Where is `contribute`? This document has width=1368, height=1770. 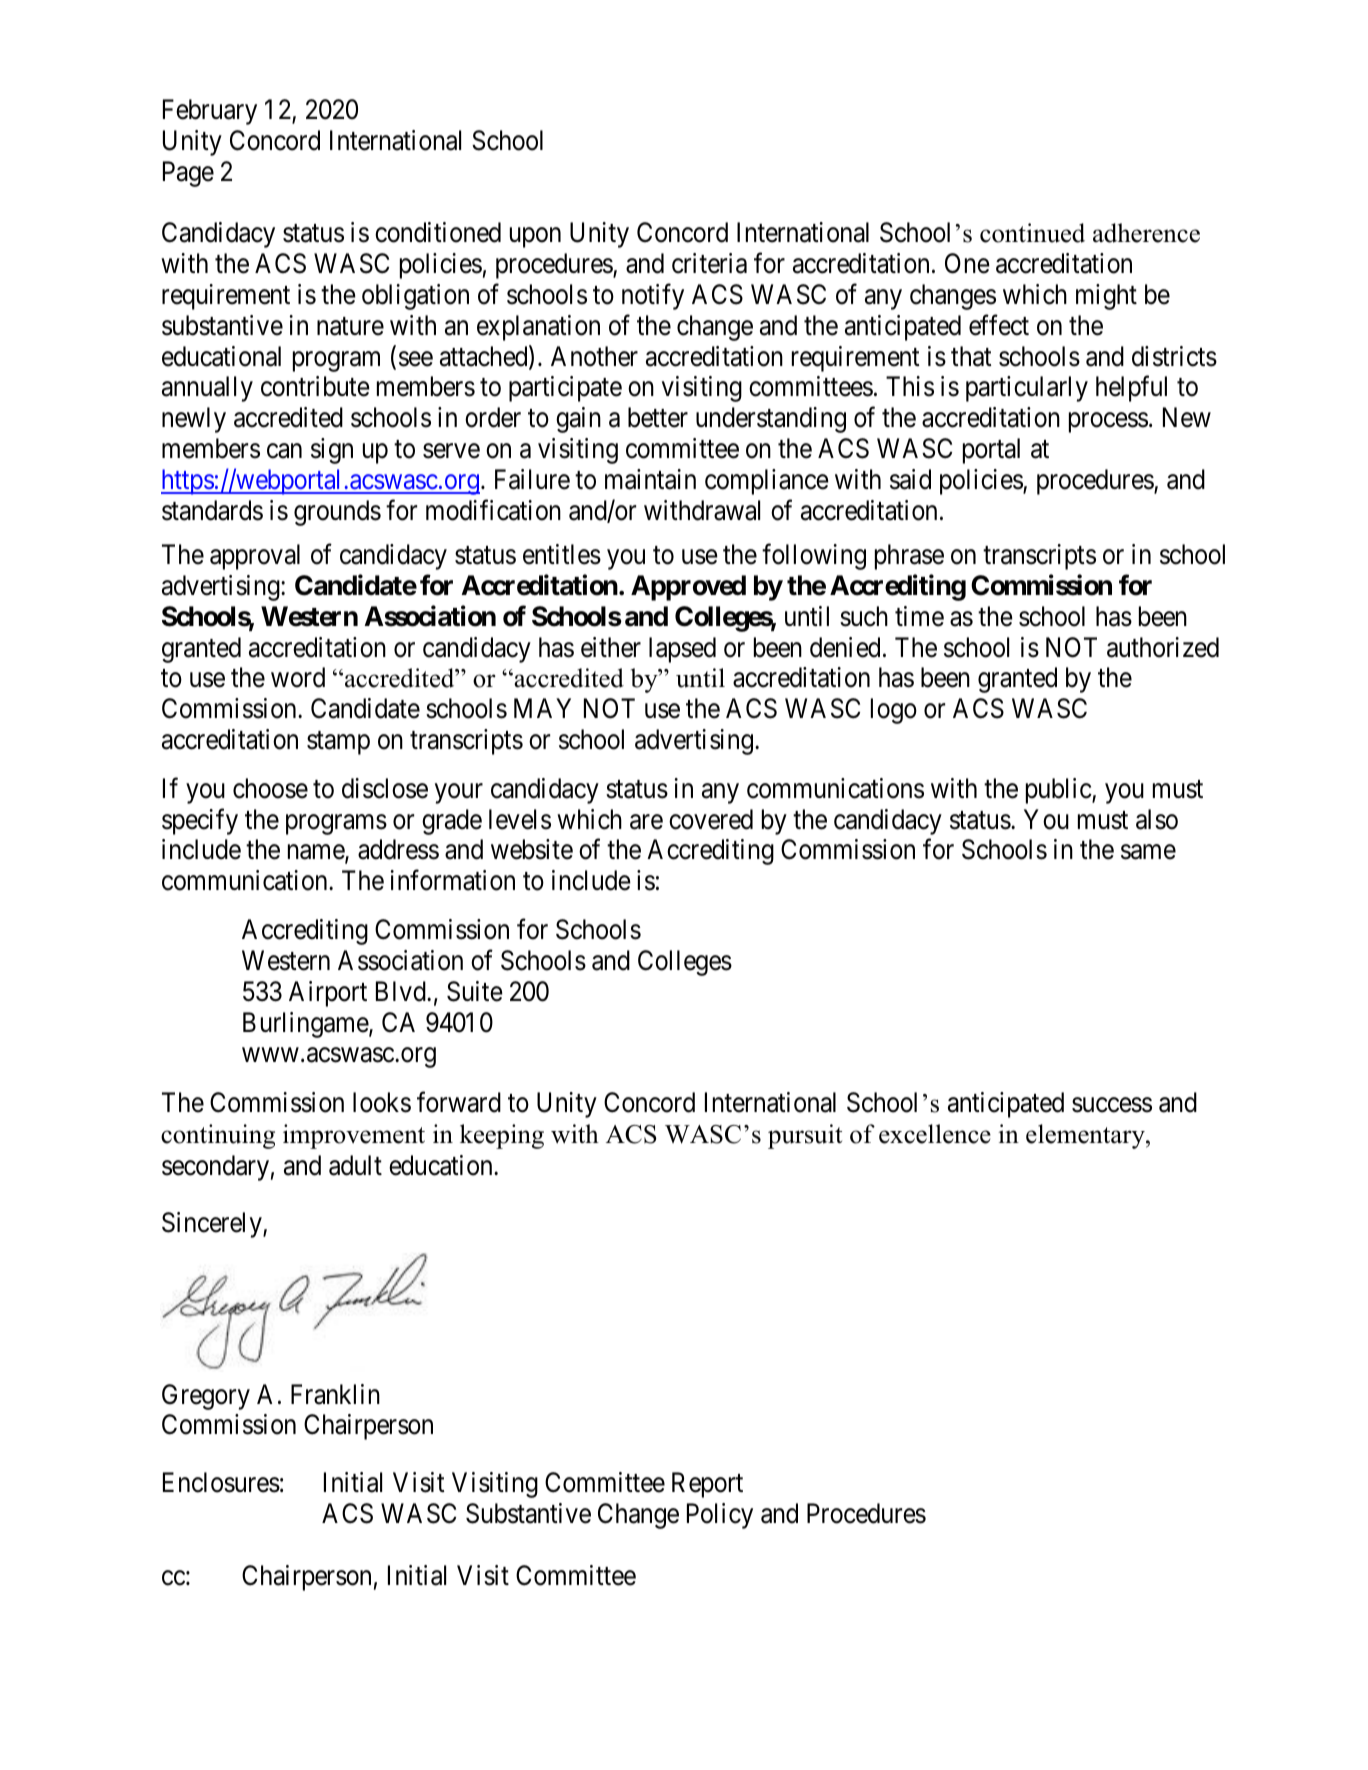 contribute is located at coordinates (315, 386).
